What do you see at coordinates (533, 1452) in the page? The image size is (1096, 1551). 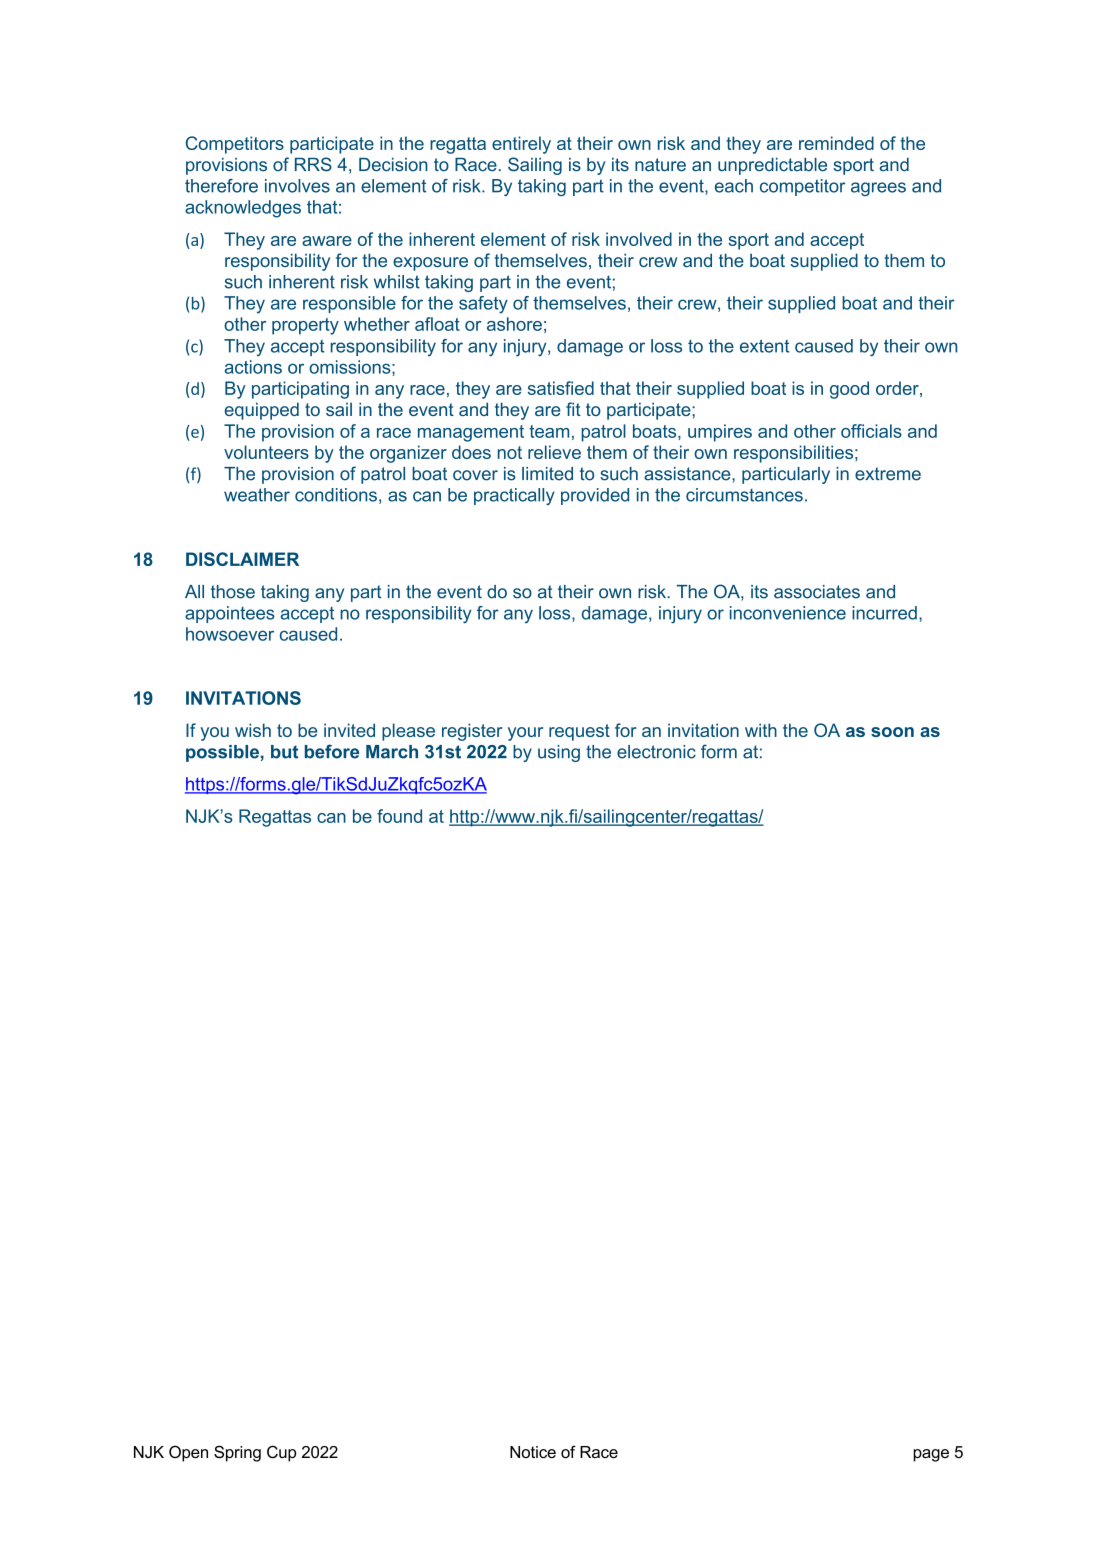 I see `Notice` at bounding box center [533, 1452].
